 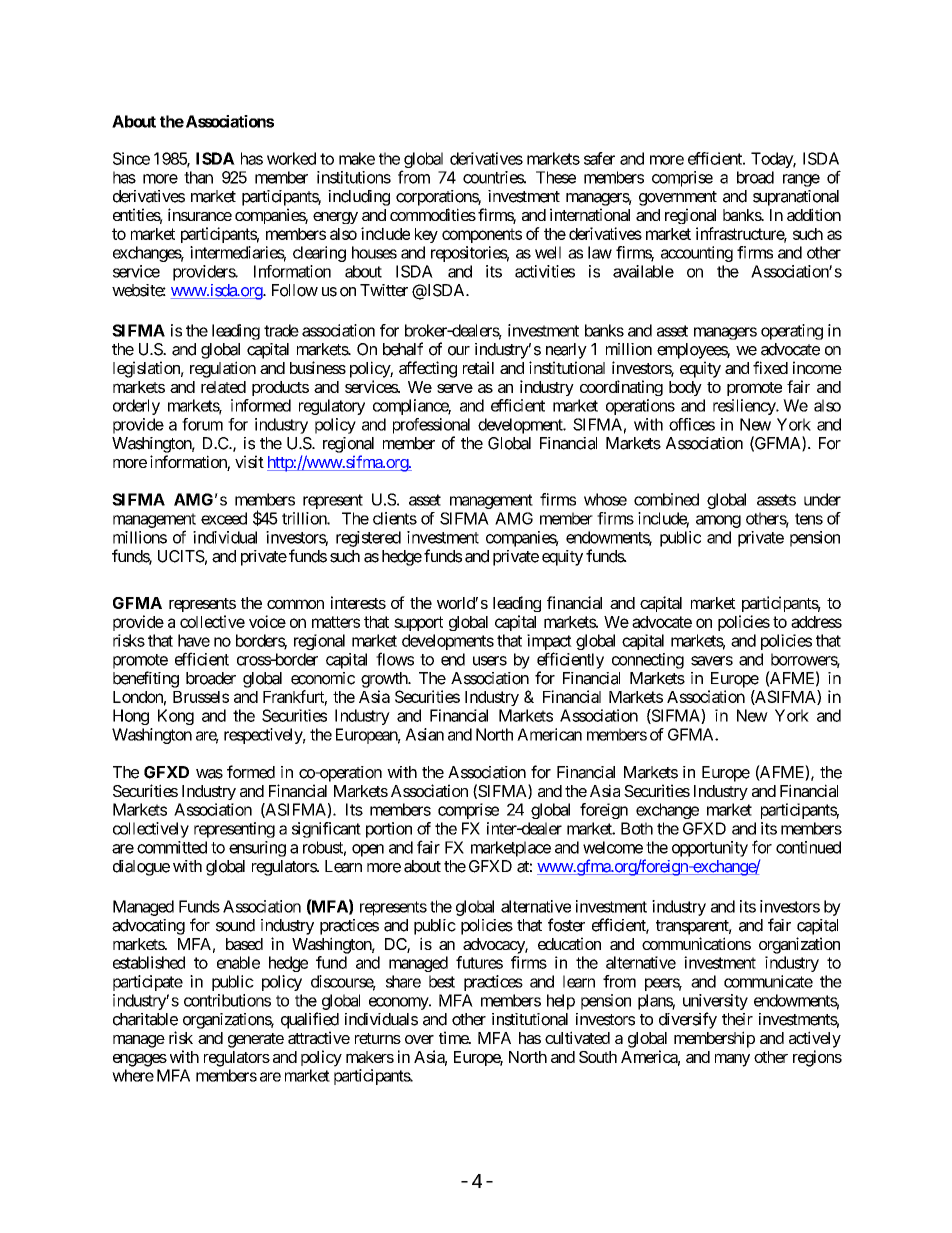 I want to click on connecting, so click(x=648, y=661).
